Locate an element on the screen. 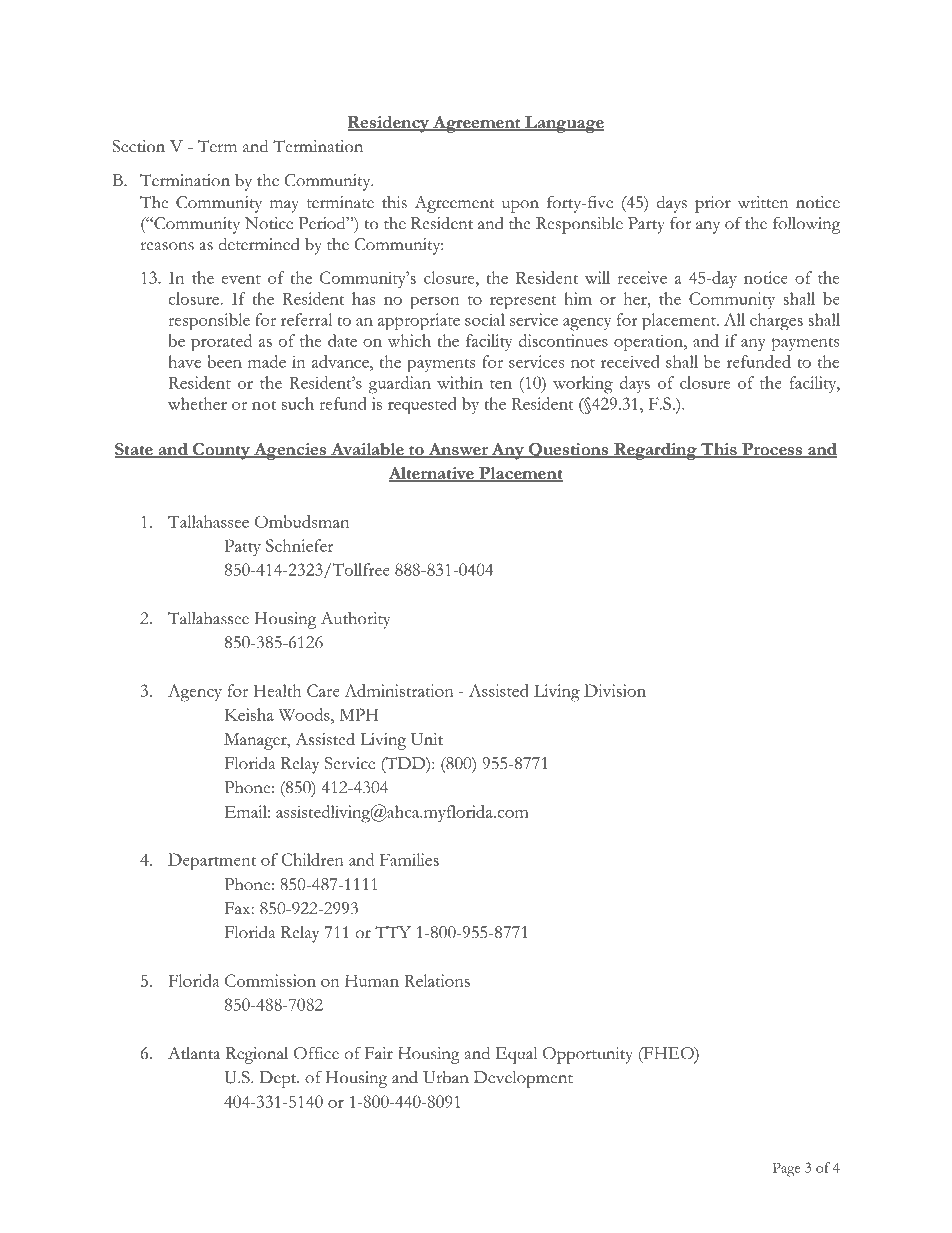 This screenshot has height=1233, width=952. Families is located at coordinates (409, 859).
